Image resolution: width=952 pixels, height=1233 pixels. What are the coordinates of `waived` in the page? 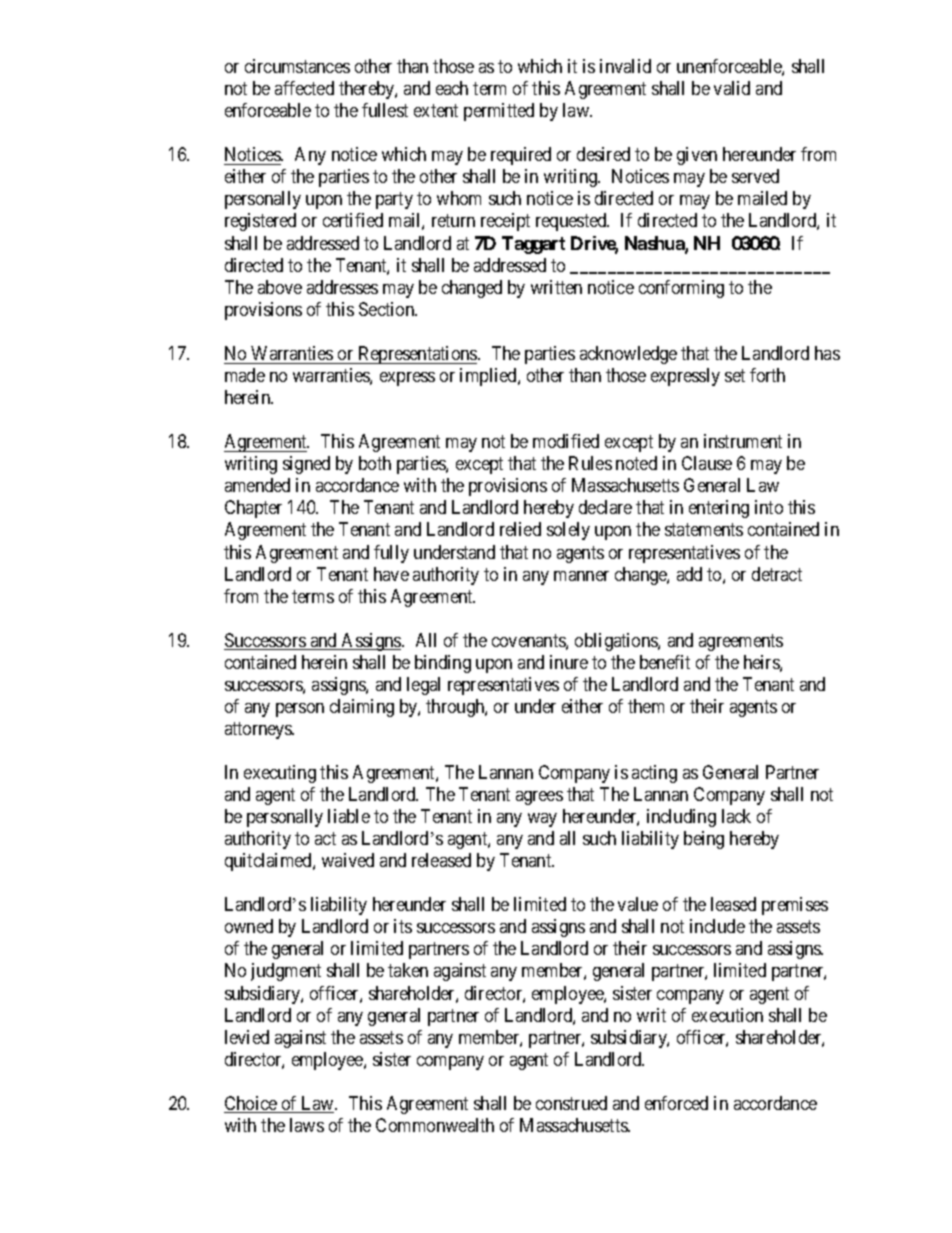 It's located at (348, 860).
